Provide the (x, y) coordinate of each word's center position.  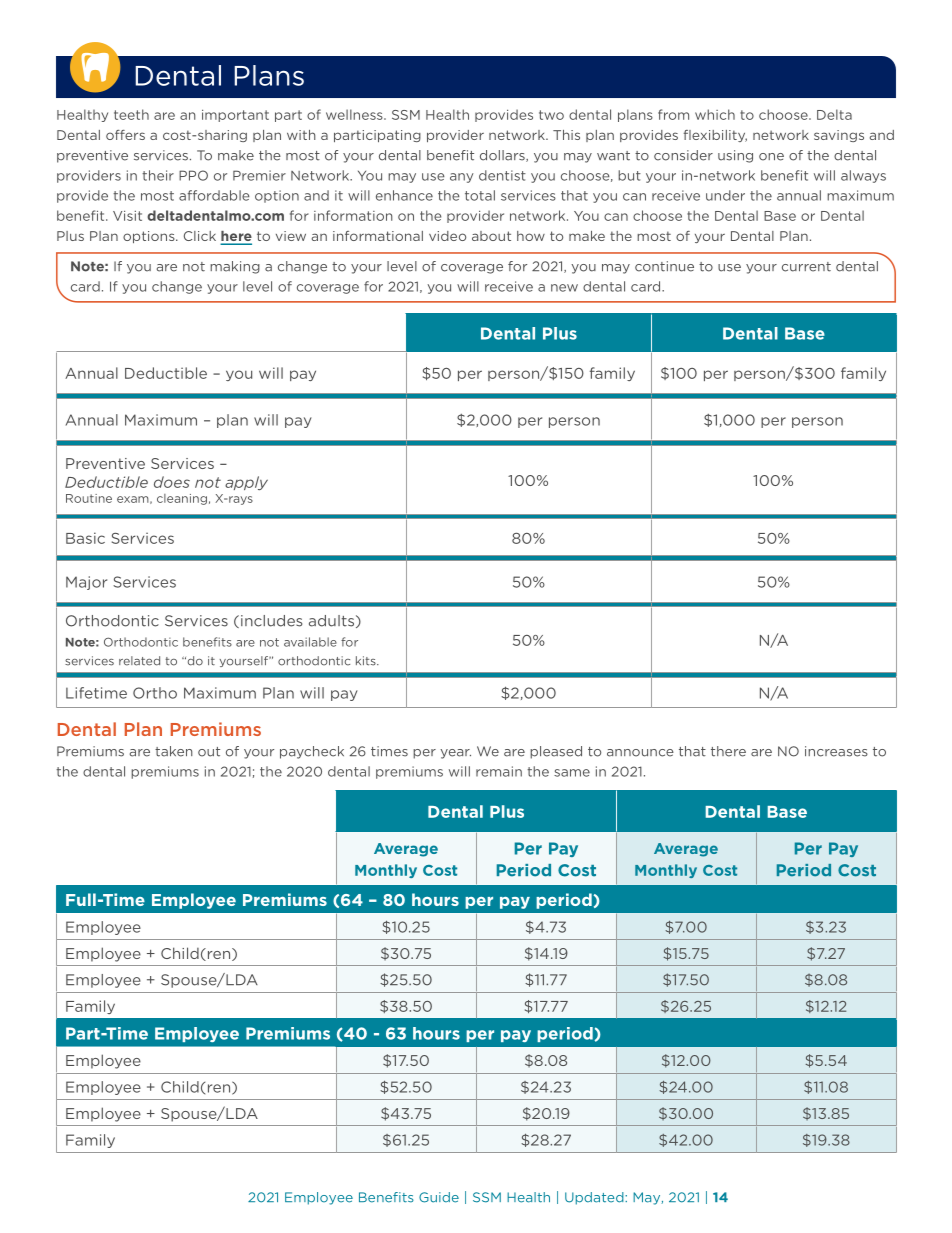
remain (499, 771)
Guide (439, 1197)
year (455, 754)
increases (836, 751)
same (572, 773)
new (564, 288)
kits (367, 661)
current (806, 267)
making (235, 267)
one (771, 157)
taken (174, 751)
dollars (503, 156)
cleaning (182, 499)
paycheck (312, 752)
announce (640, 753)
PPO (193, 175)
